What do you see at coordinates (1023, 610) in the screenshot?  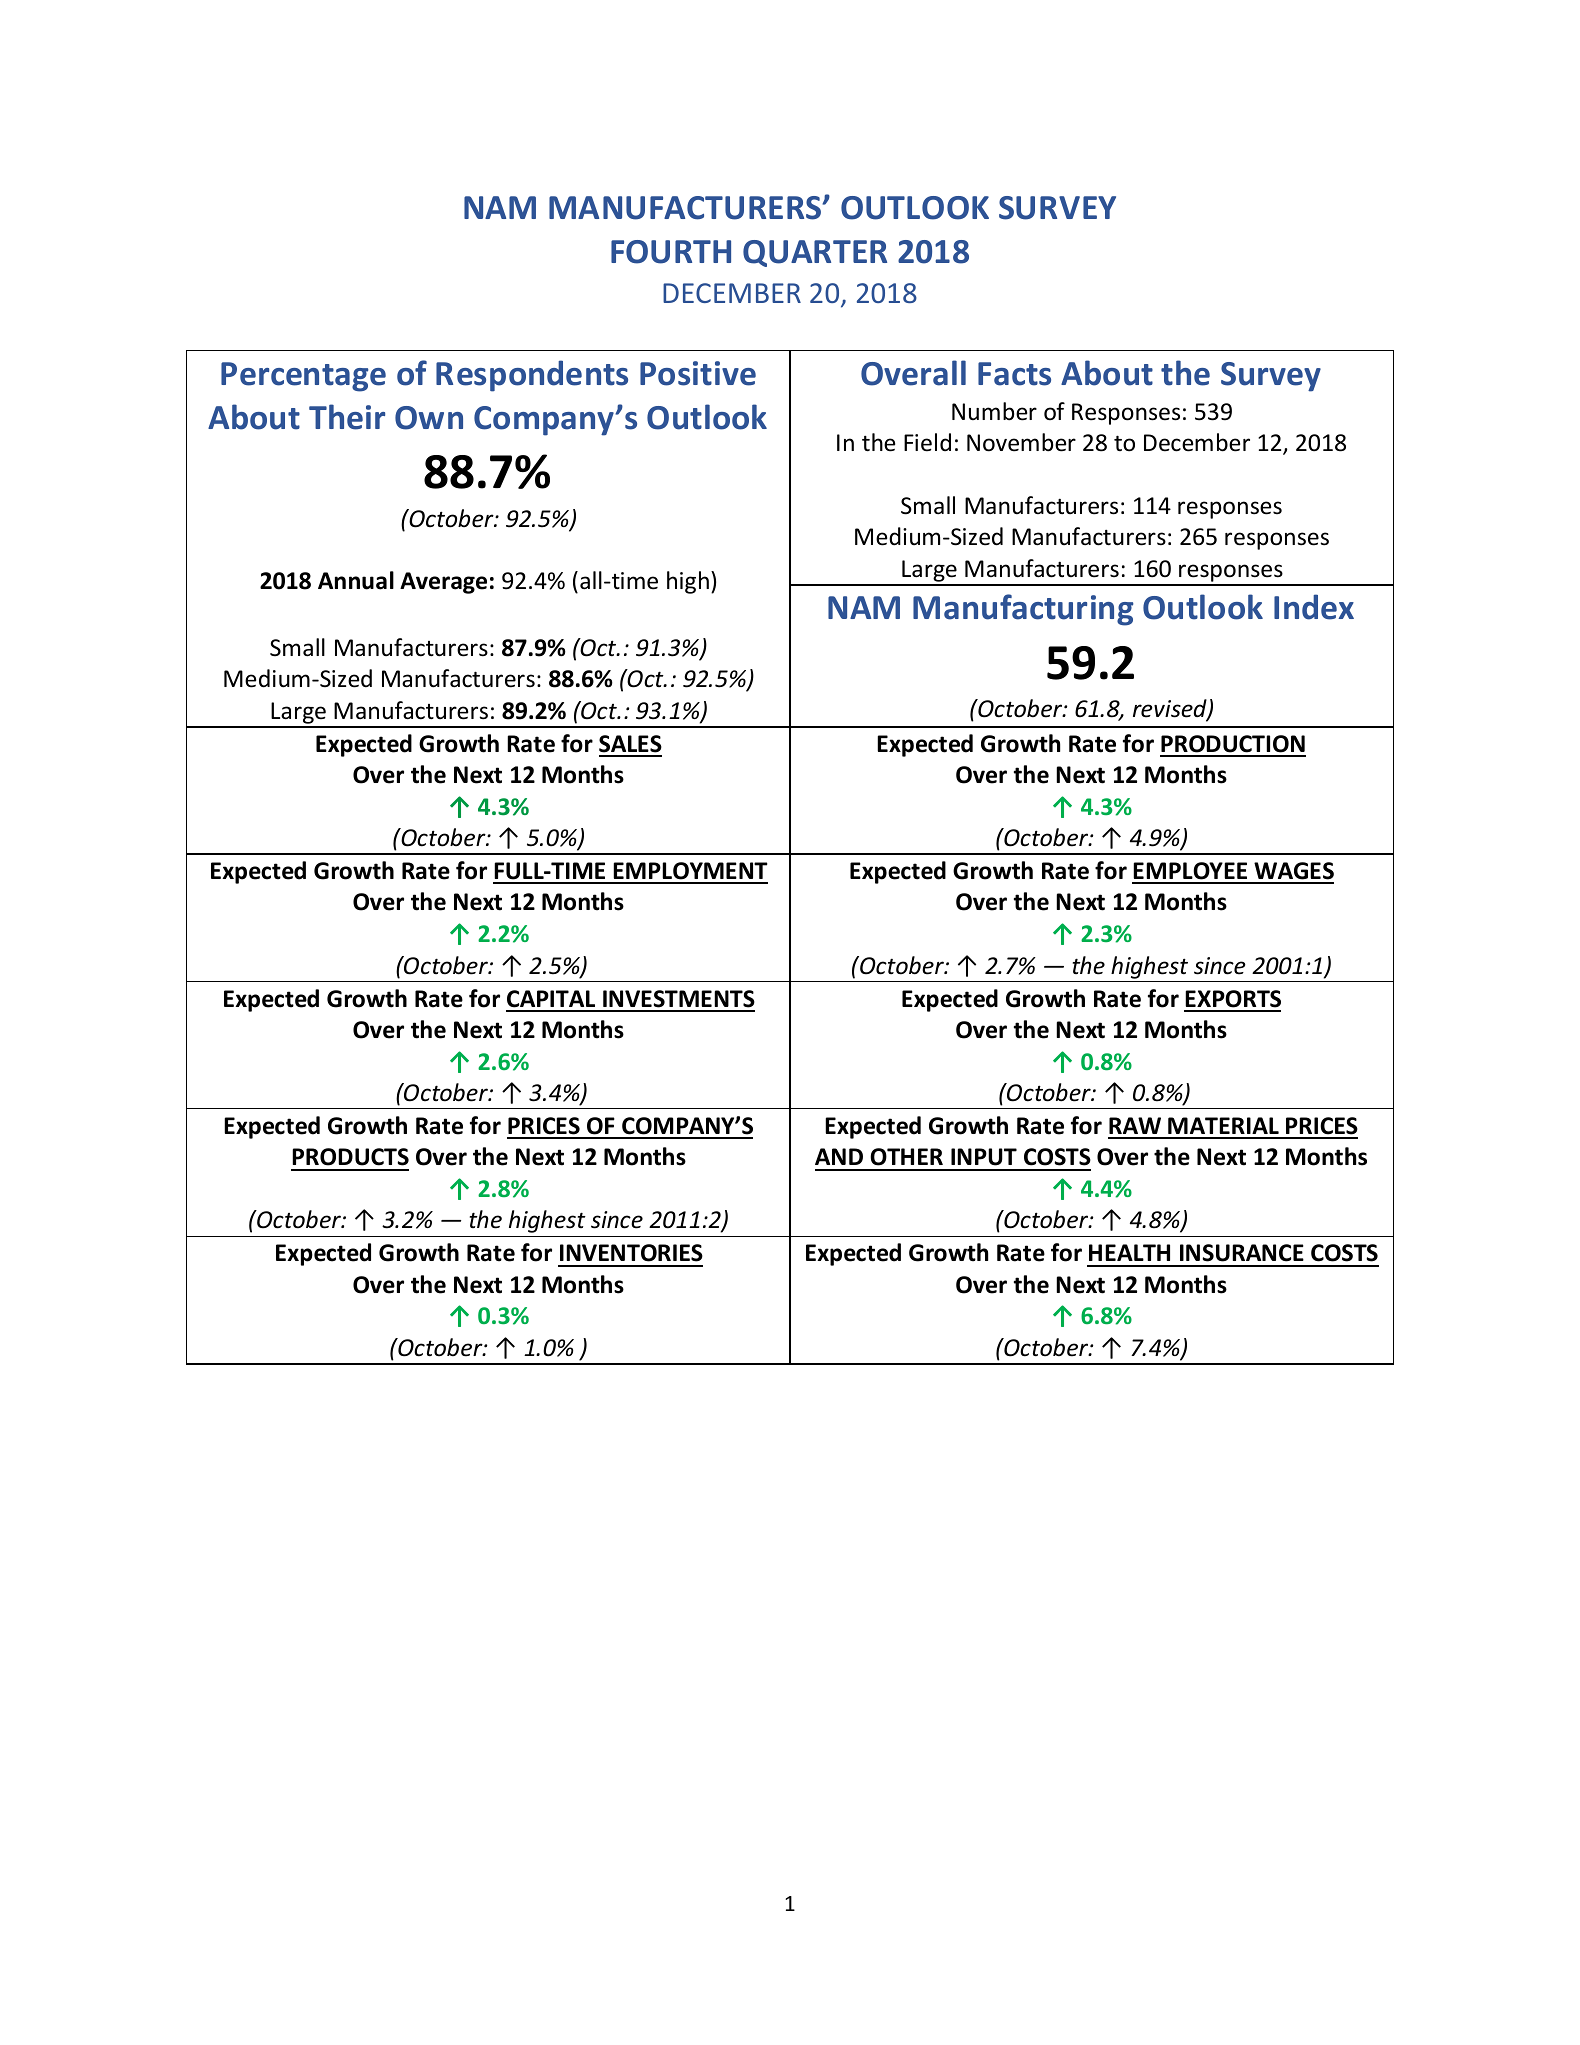 I see `Manufacturing` at bounding box center [1023, 610].
